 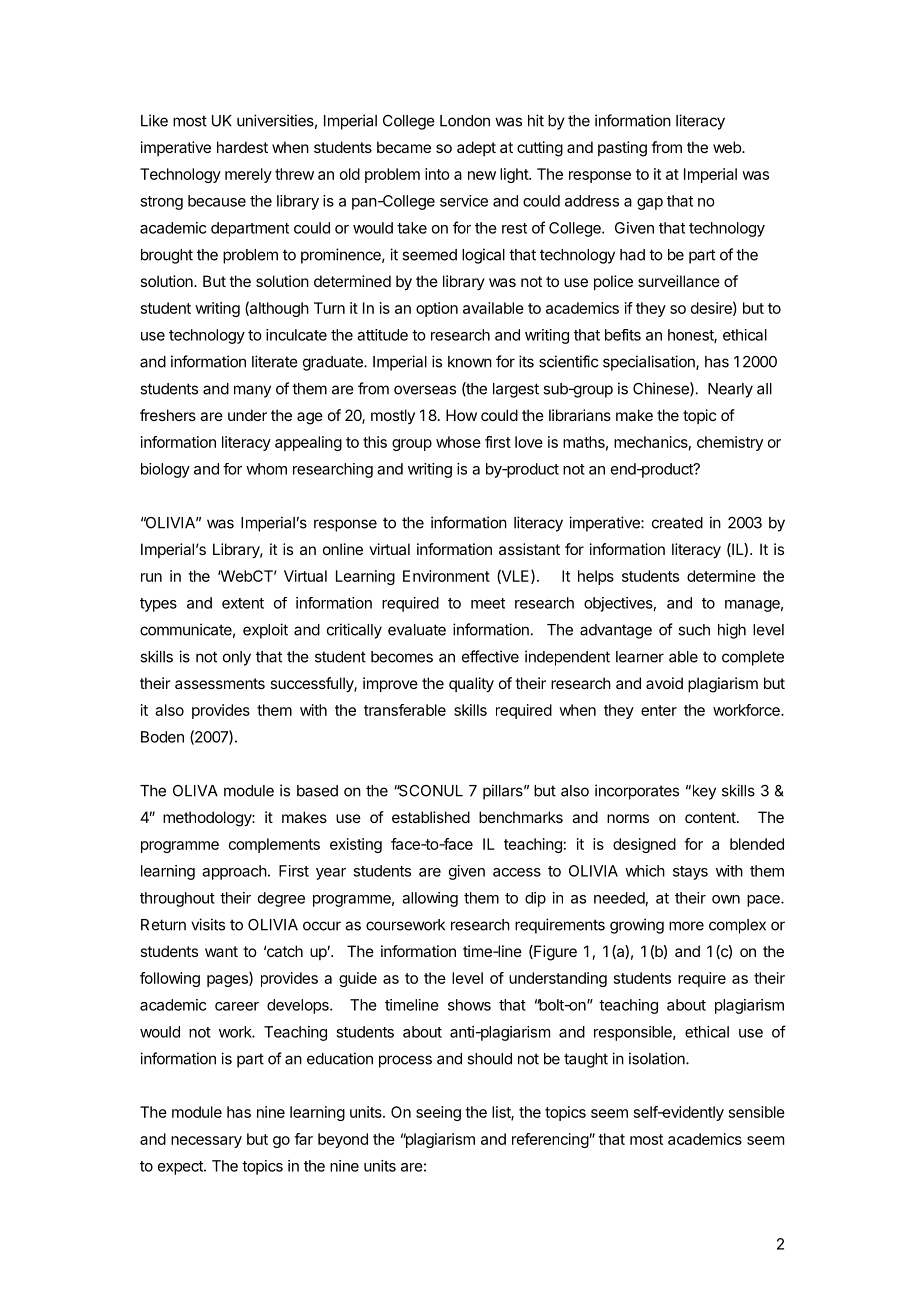 What do you see at coordinates (757, 1112) in the document?
I see `sensible` at bounding box center [757, 1112].
